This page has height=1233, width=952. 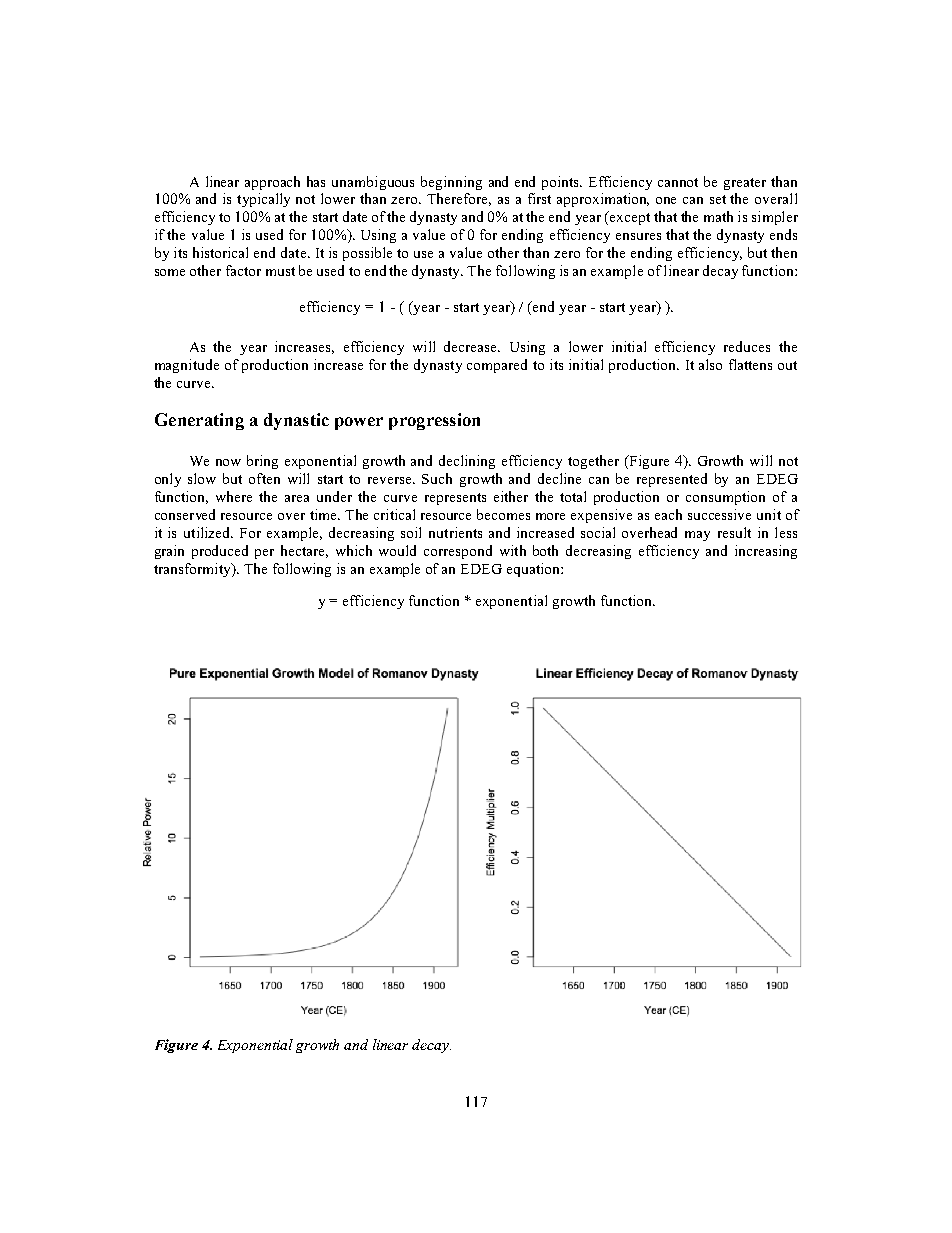 I want to click on progression, so click(x=434, y=421).
